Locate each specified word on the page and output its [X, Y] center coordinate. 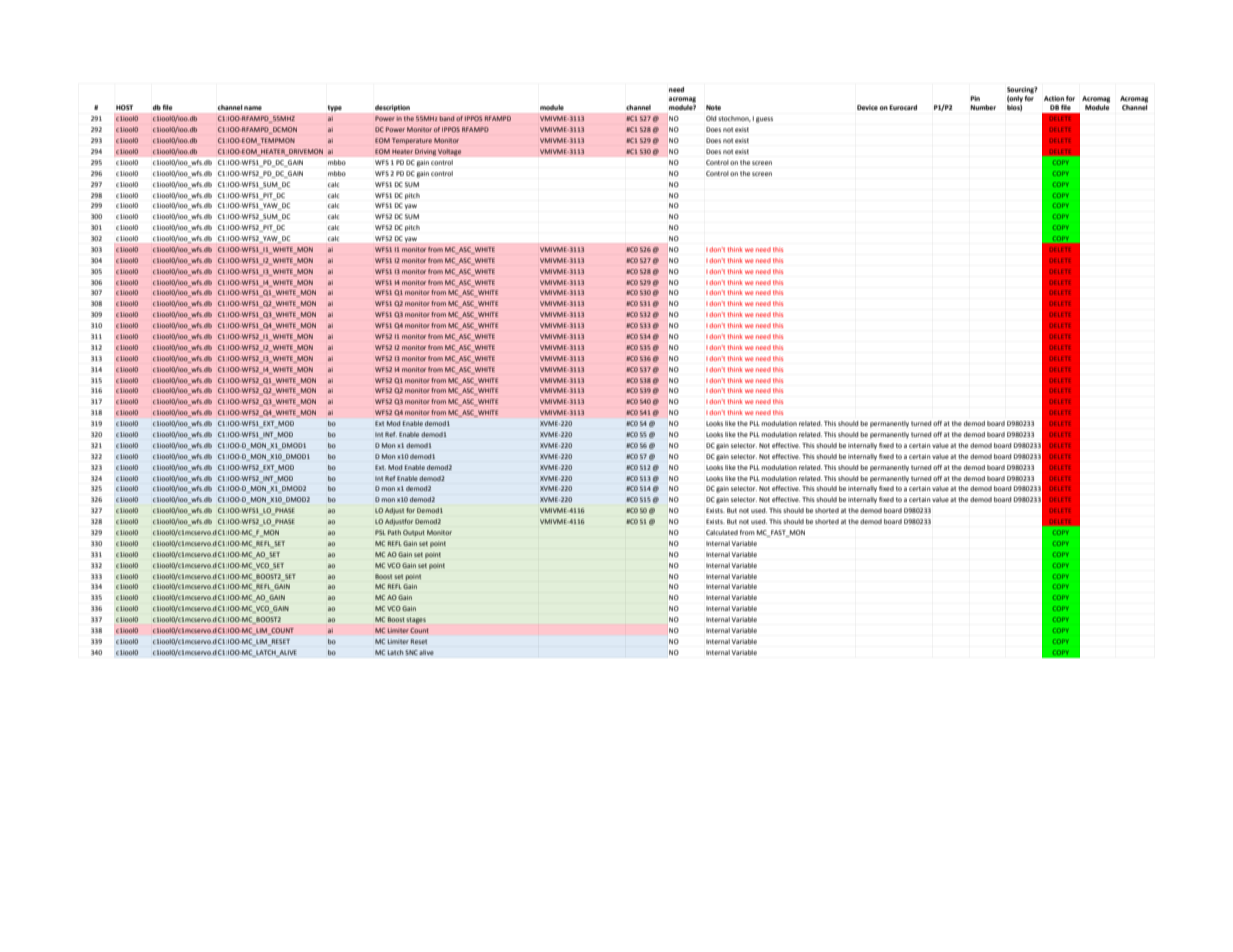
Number [983, 107]
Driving [425, 152]
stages [416, 620]
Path [394, 532]
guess [764, 120]
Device [867, 107]
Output [414, 533]
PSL [380, 532]
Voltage [449, 152]
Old [711, 118]
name [253, 108]
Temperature [412, 141]
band [447, 118]
